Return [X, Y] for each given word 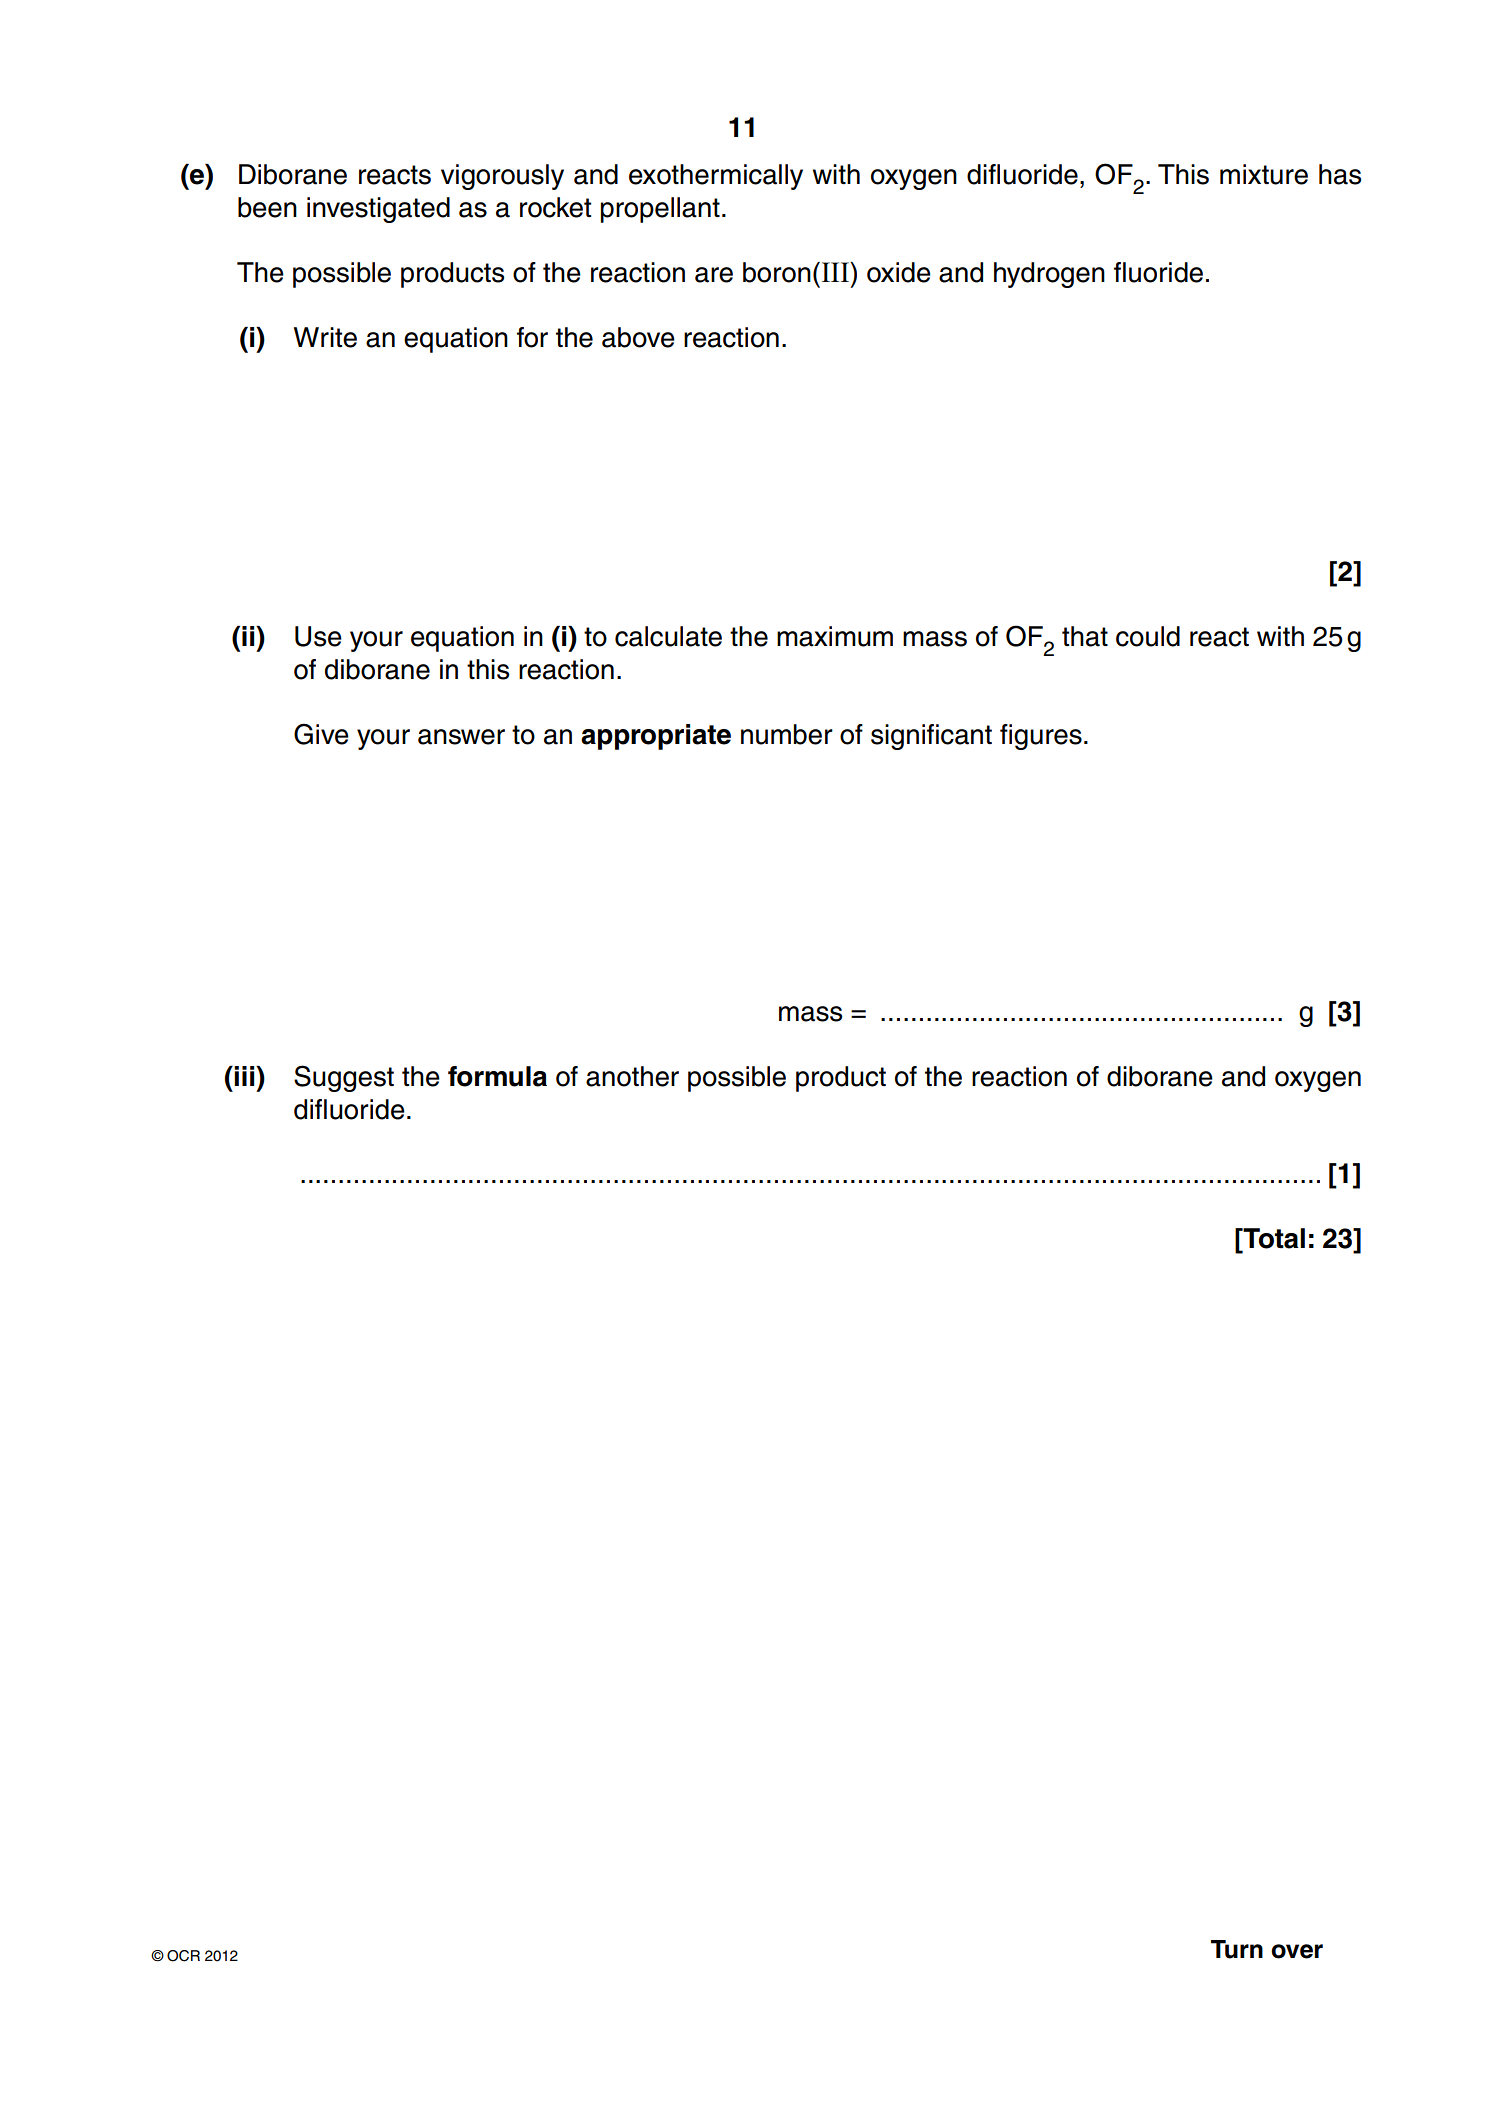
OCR [183, 1956]
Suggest [344, 1078]
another [632, 1076]
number [787, 734]
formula [497, 1076]
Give [321, 734]
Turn [1237, 1949]
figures [1041, 737]
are [714, 275]
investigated [378, 210]
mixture [1264, 174]
